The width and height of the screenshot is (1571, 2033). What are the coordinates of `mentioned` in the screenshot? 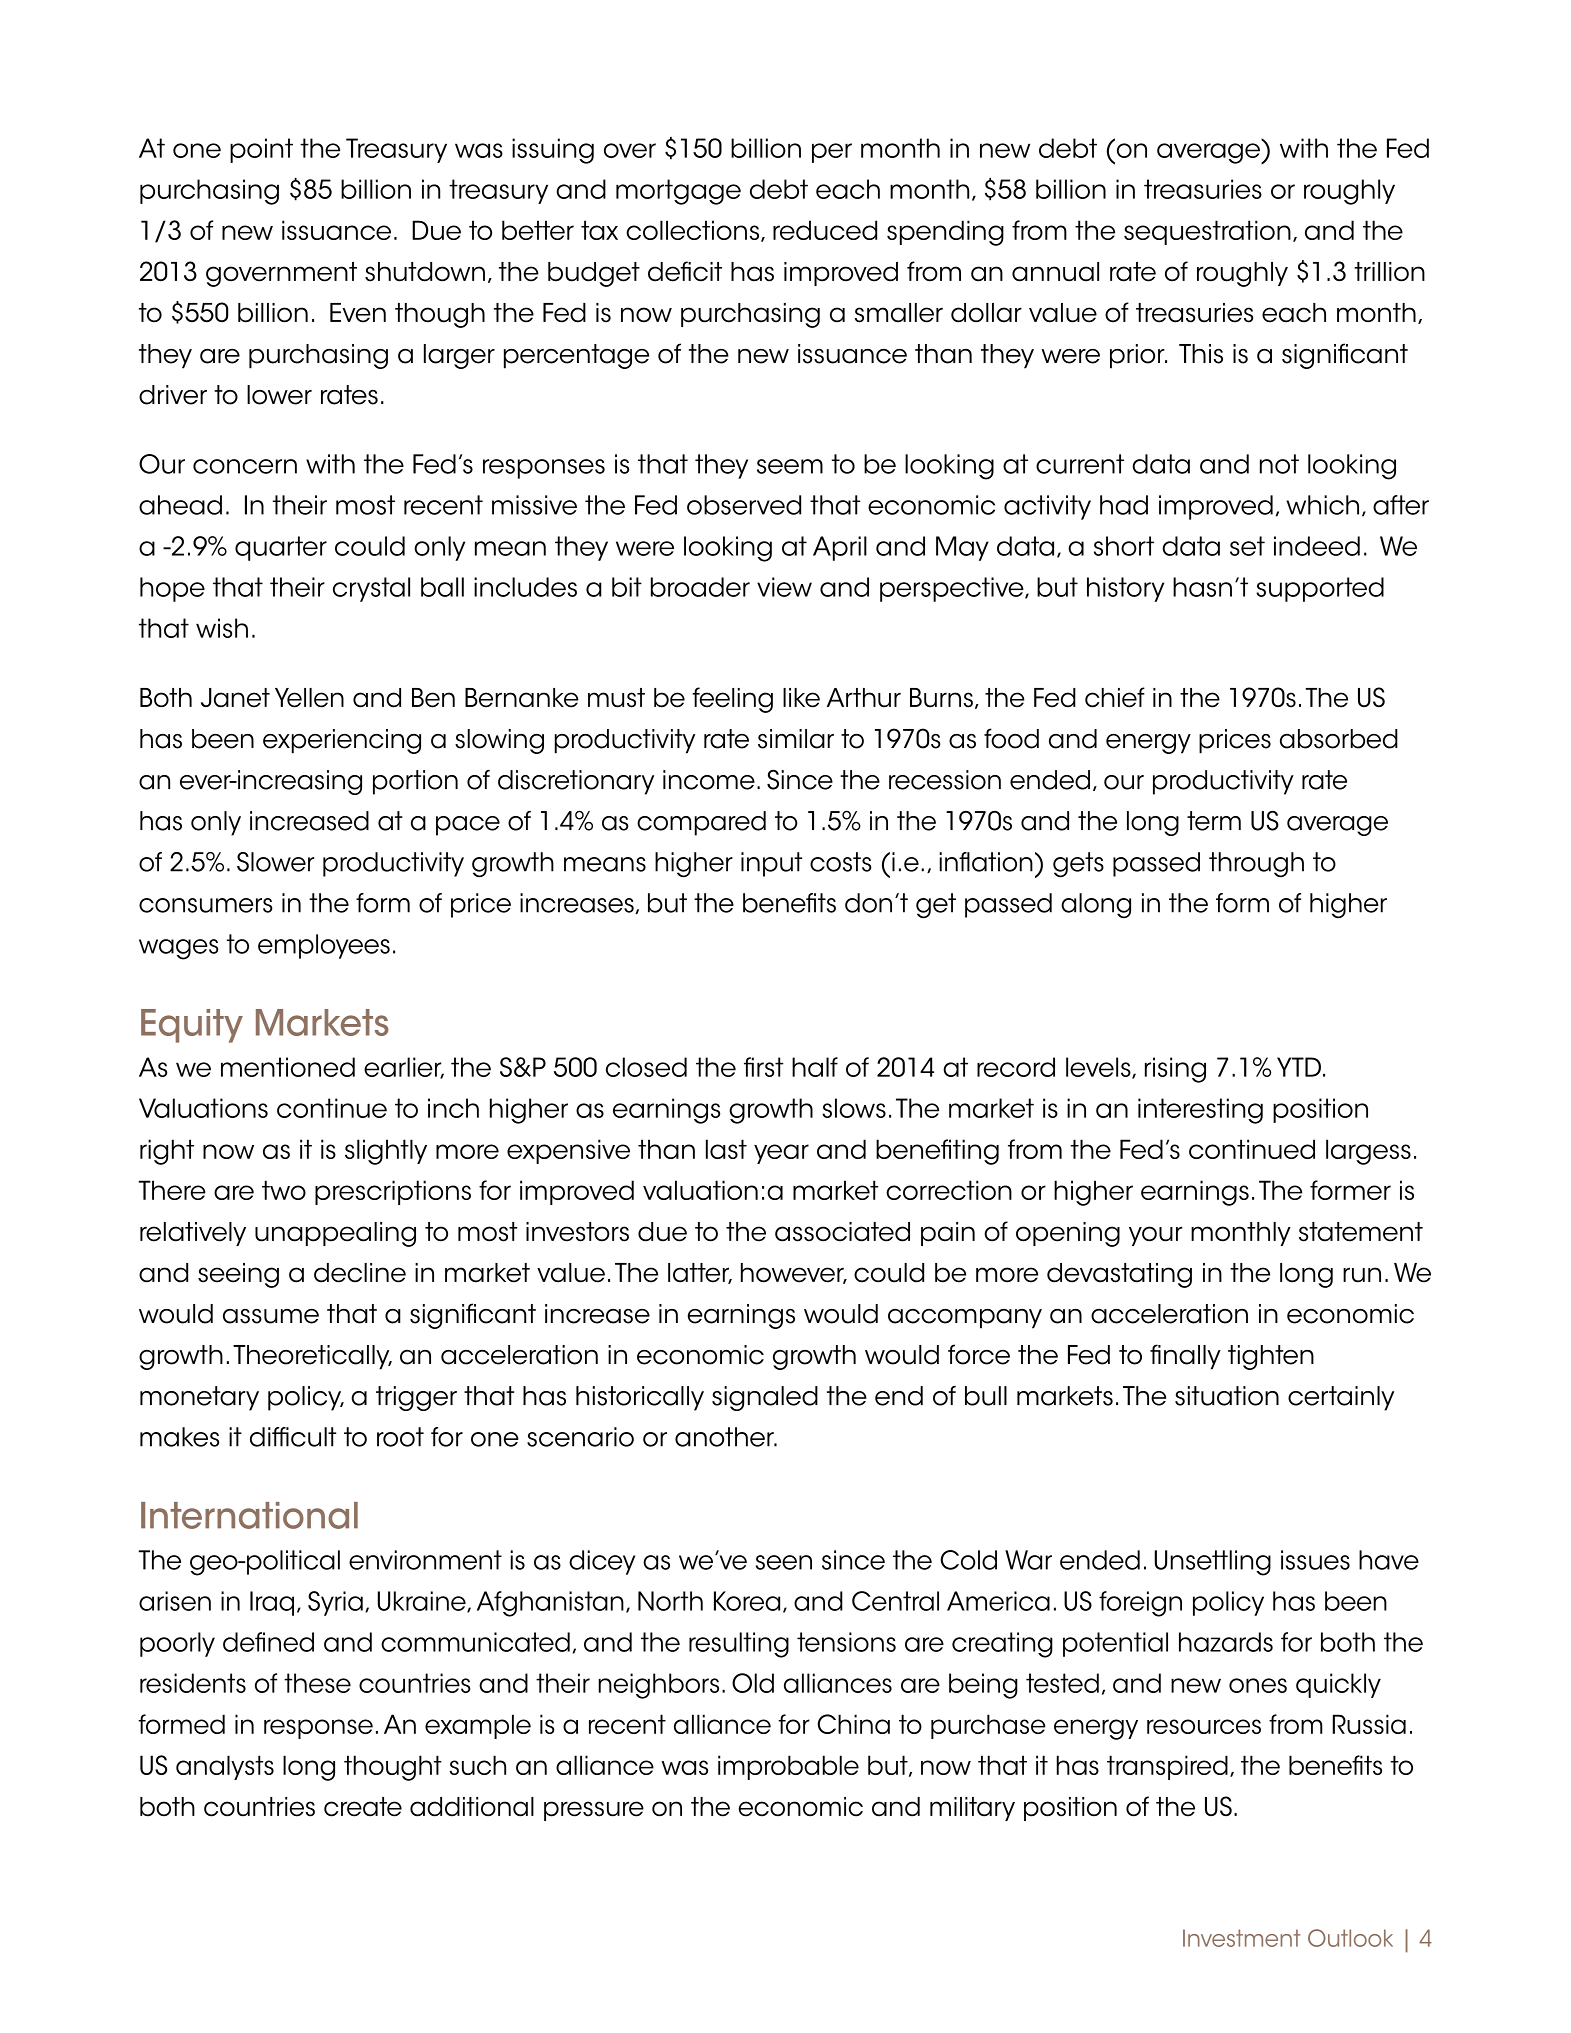 It's located at (288, 1067).
